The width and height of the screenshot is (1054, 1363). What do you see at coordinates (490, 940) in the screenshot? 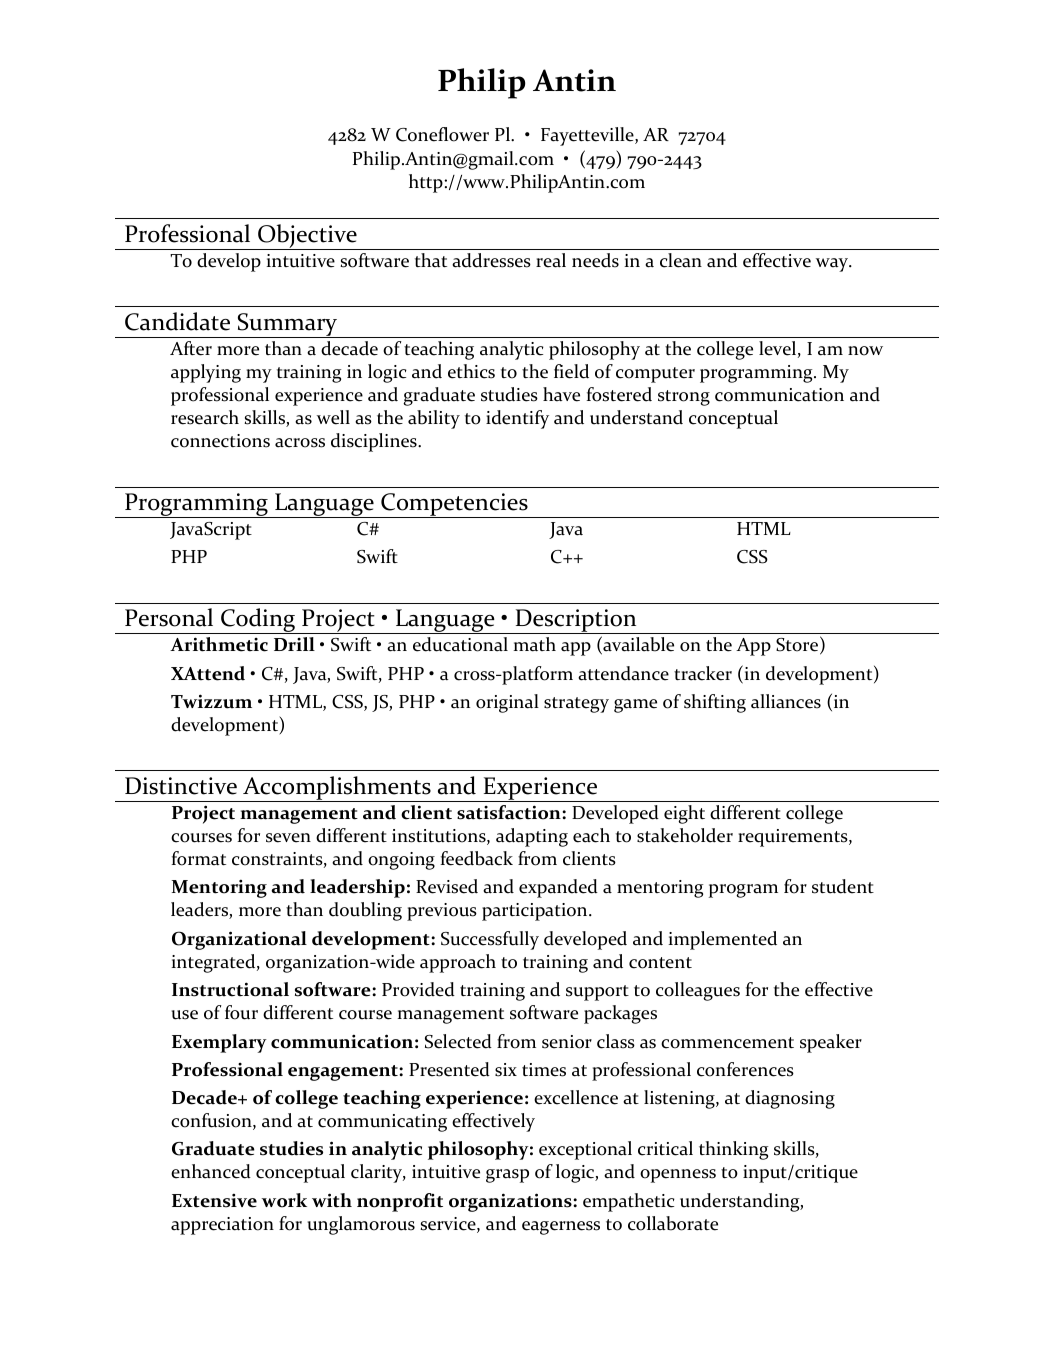
I see `Successfully` at bounding box center [490, 940].
